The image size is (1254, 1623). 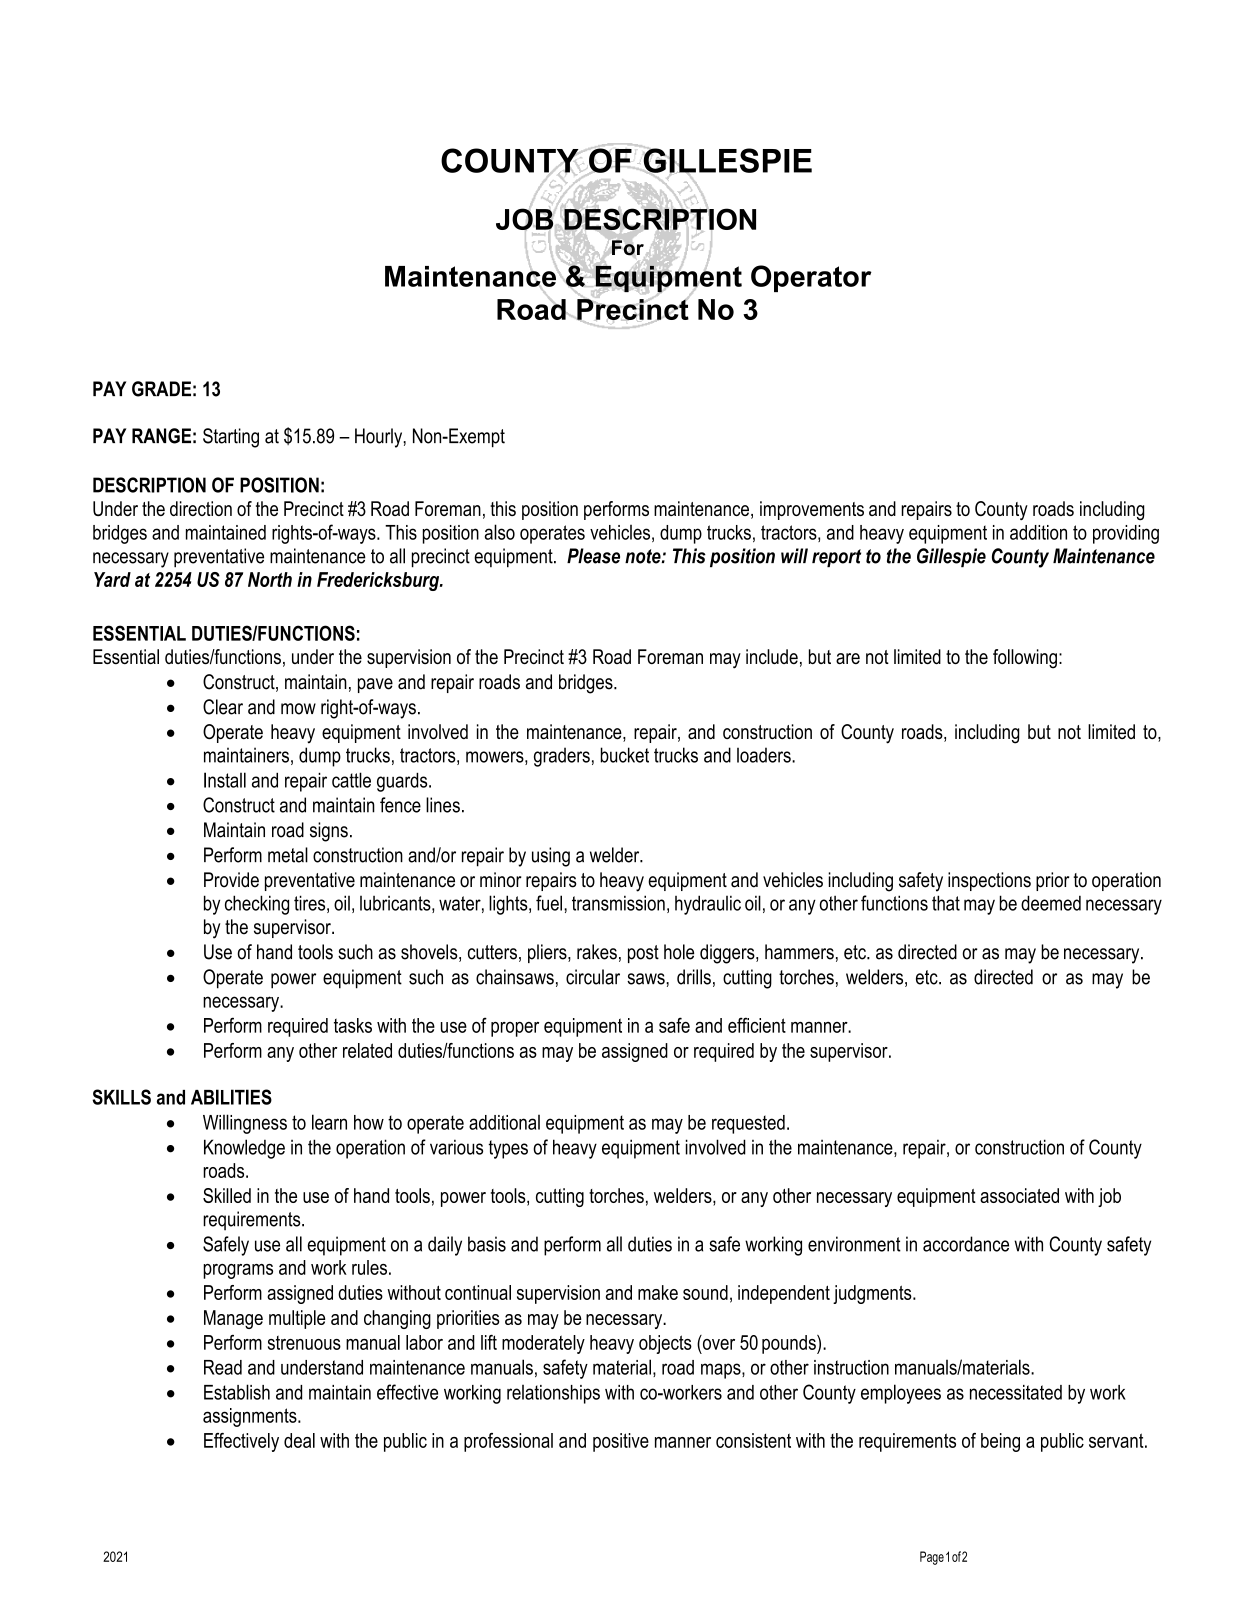 I want to click on proper, so click(x=515, y=1029).
